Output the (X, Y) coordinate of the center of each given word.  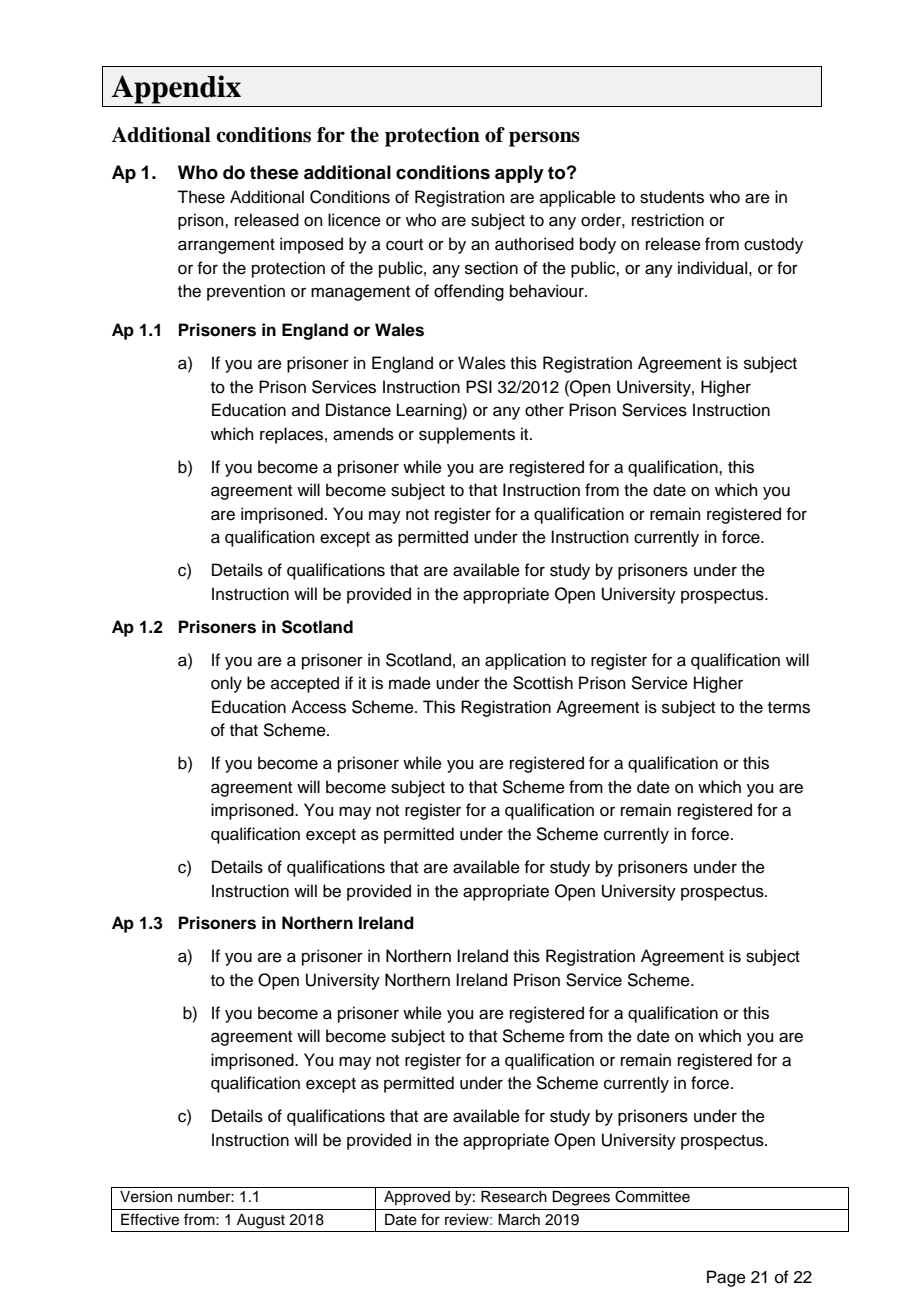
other (544, 410)
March (519, 1220)
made (410, 683)
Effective (150, 1219)
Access (318, 707)
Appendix (176, 89)
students (672, 197)
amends (363, 434)
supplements (467, 435)
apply (519, 174)
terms (789, 708)
